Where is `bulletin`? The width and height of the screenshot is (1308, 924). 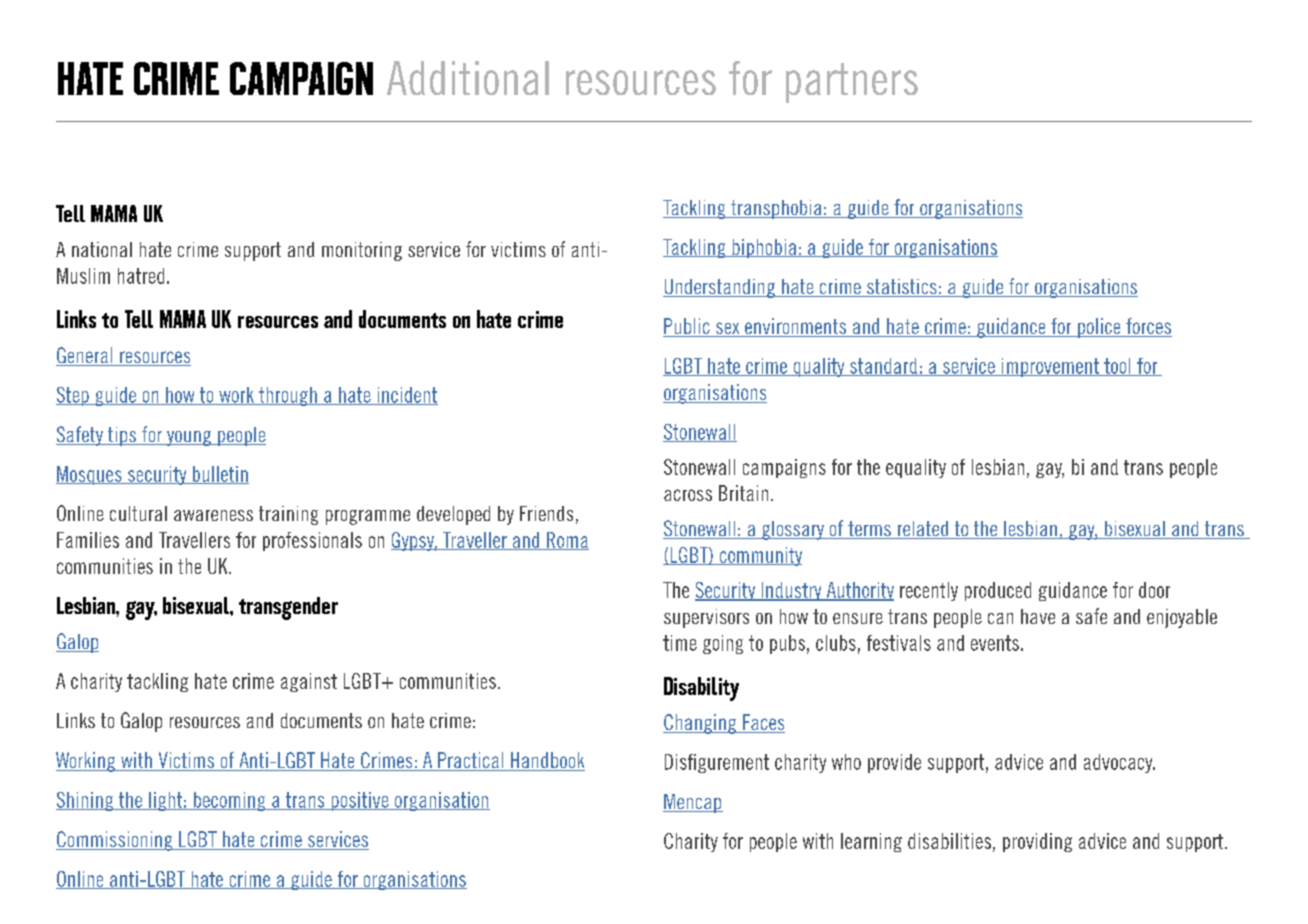 bulletin is located at coordinates (219, 475).
